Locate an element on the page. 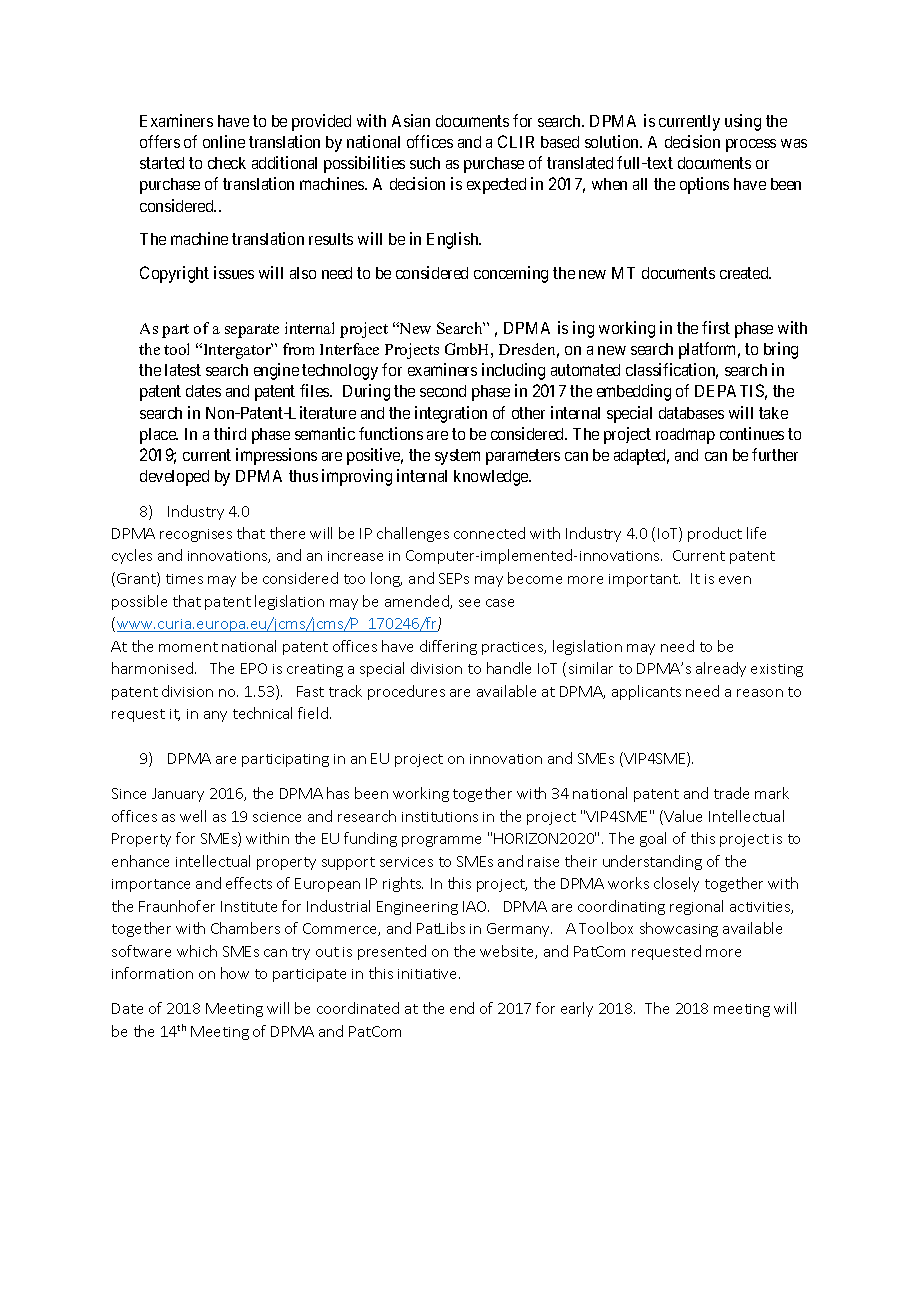 This image has width=924, height=1308. moment is located at coordinates (188, 647).
